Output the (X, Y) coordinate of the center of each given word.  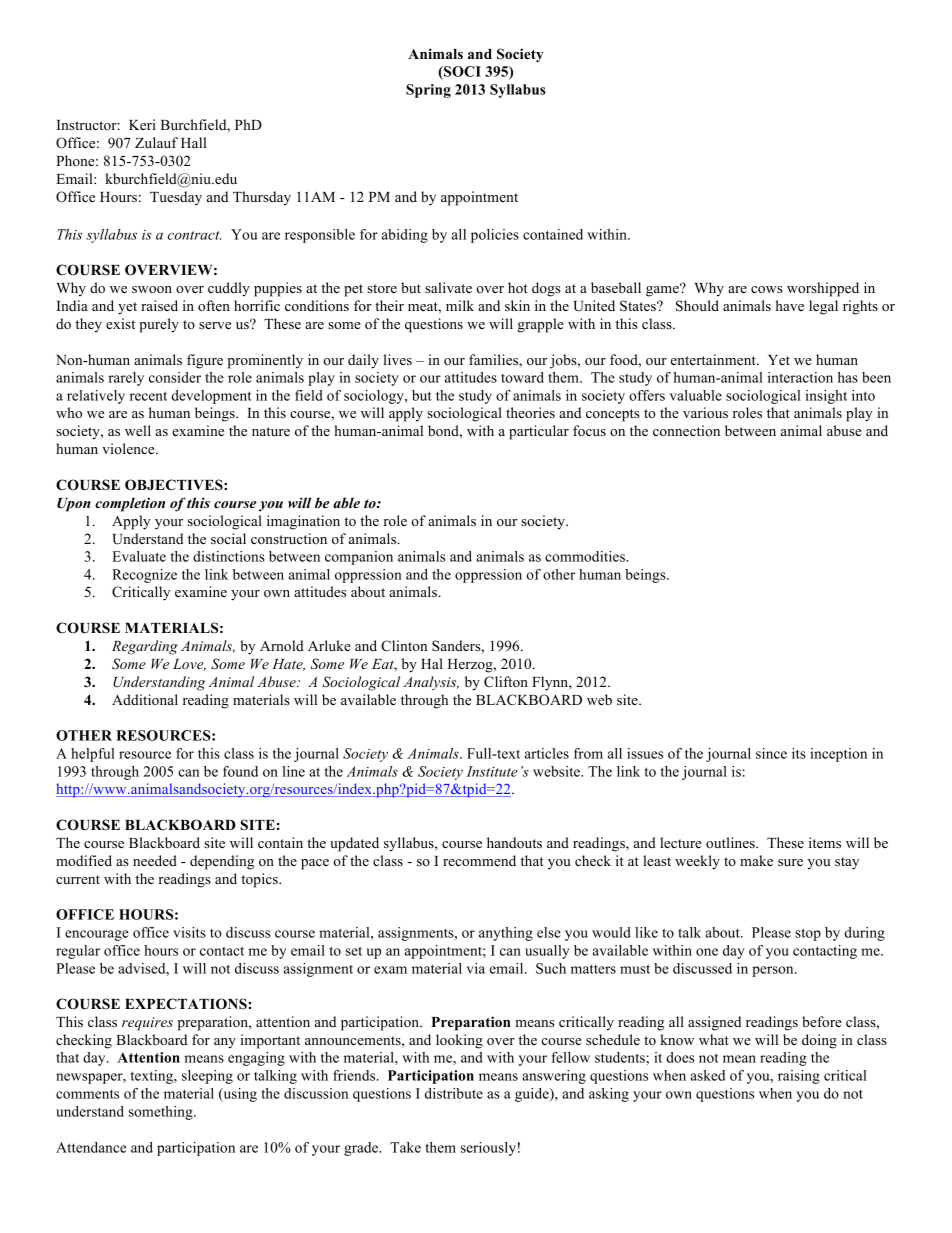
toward (522, 377)
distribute (454, 1093)
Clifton (506, 682)
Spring (428, 91)
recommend (479, 860)
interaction (800, 377)
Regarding (145, 647)
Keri (142, 124)
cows (767, 289)
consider (175, 377)
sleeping (207, 1077)
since (771, 753)
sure (790, 862)
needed (155, 860)
